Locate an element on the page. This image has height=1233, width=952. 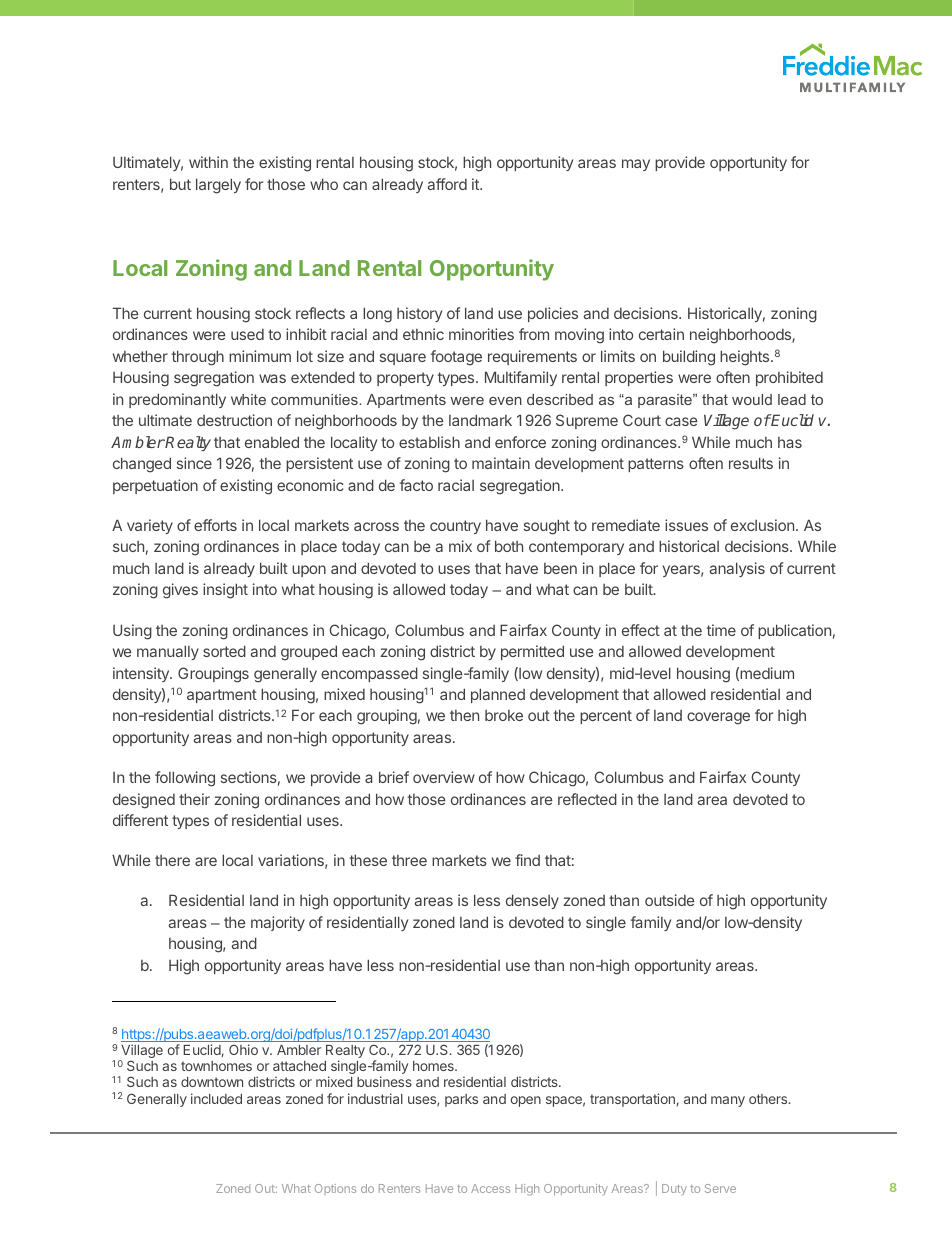
outside is located at coordinates (669, 900).
